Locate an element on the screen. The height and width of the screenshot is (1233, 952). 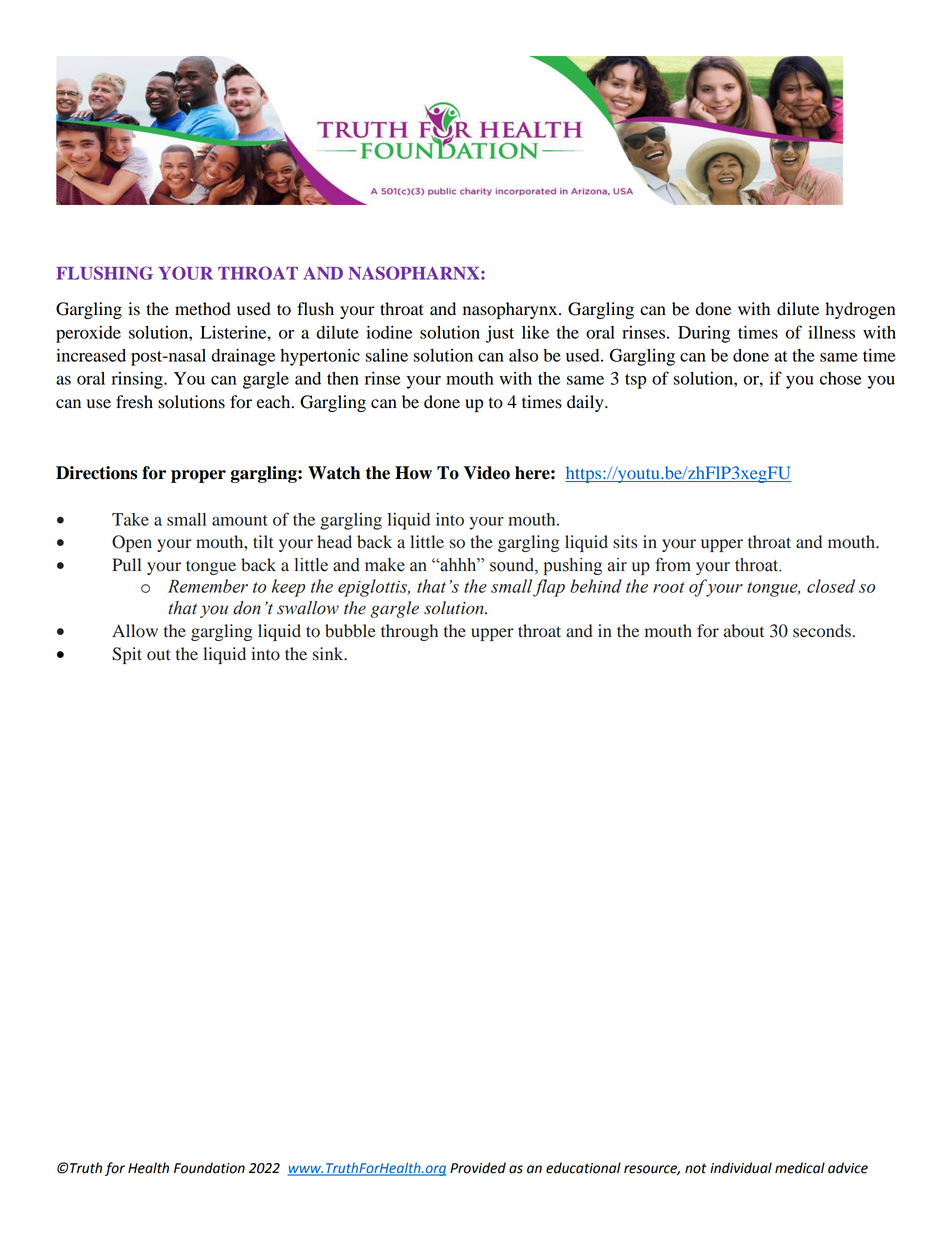
seconds is located at coordinates (822, 631).
